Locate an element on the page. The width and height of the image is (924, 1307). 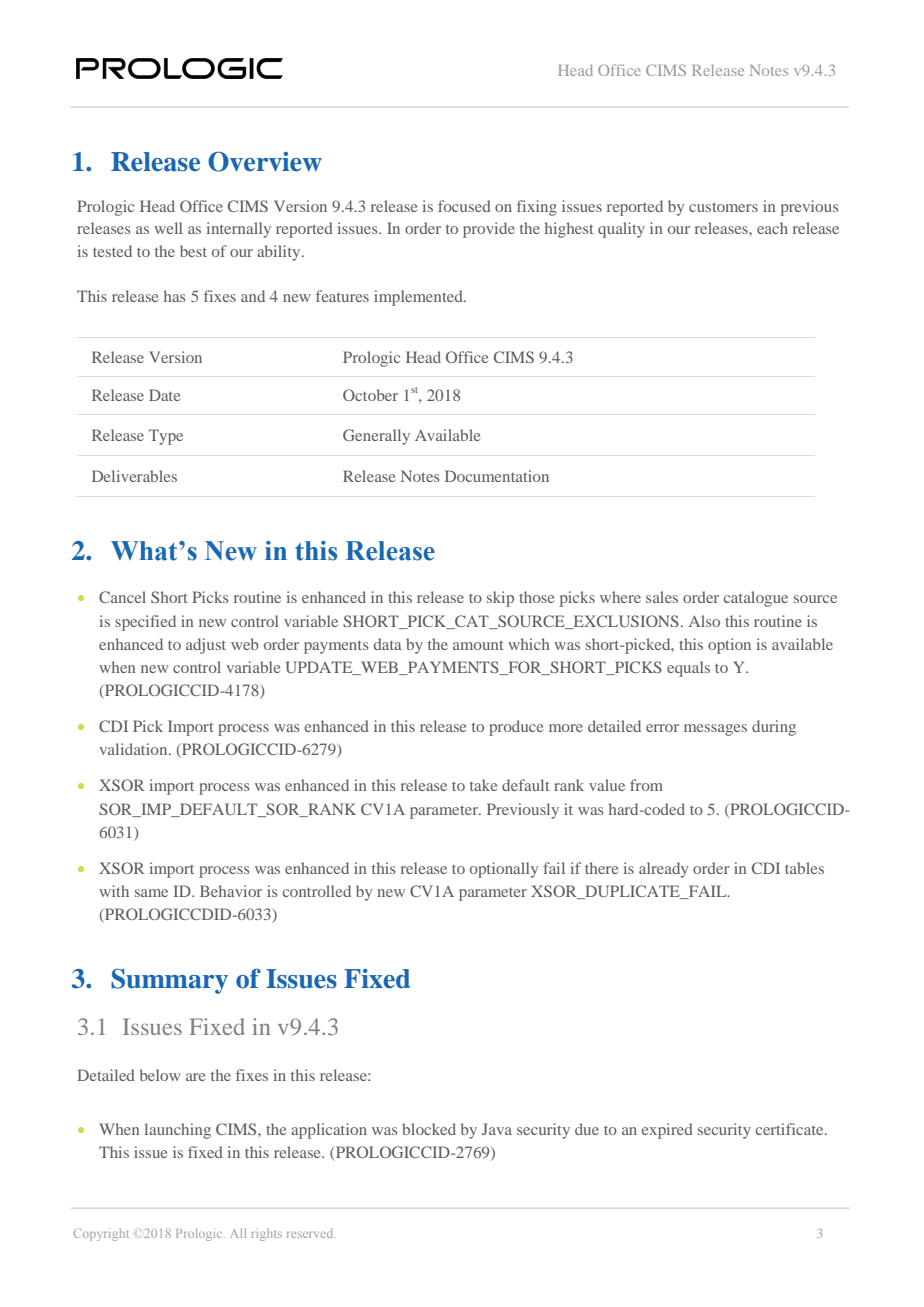
messages is located at coordinates (715, 730).
